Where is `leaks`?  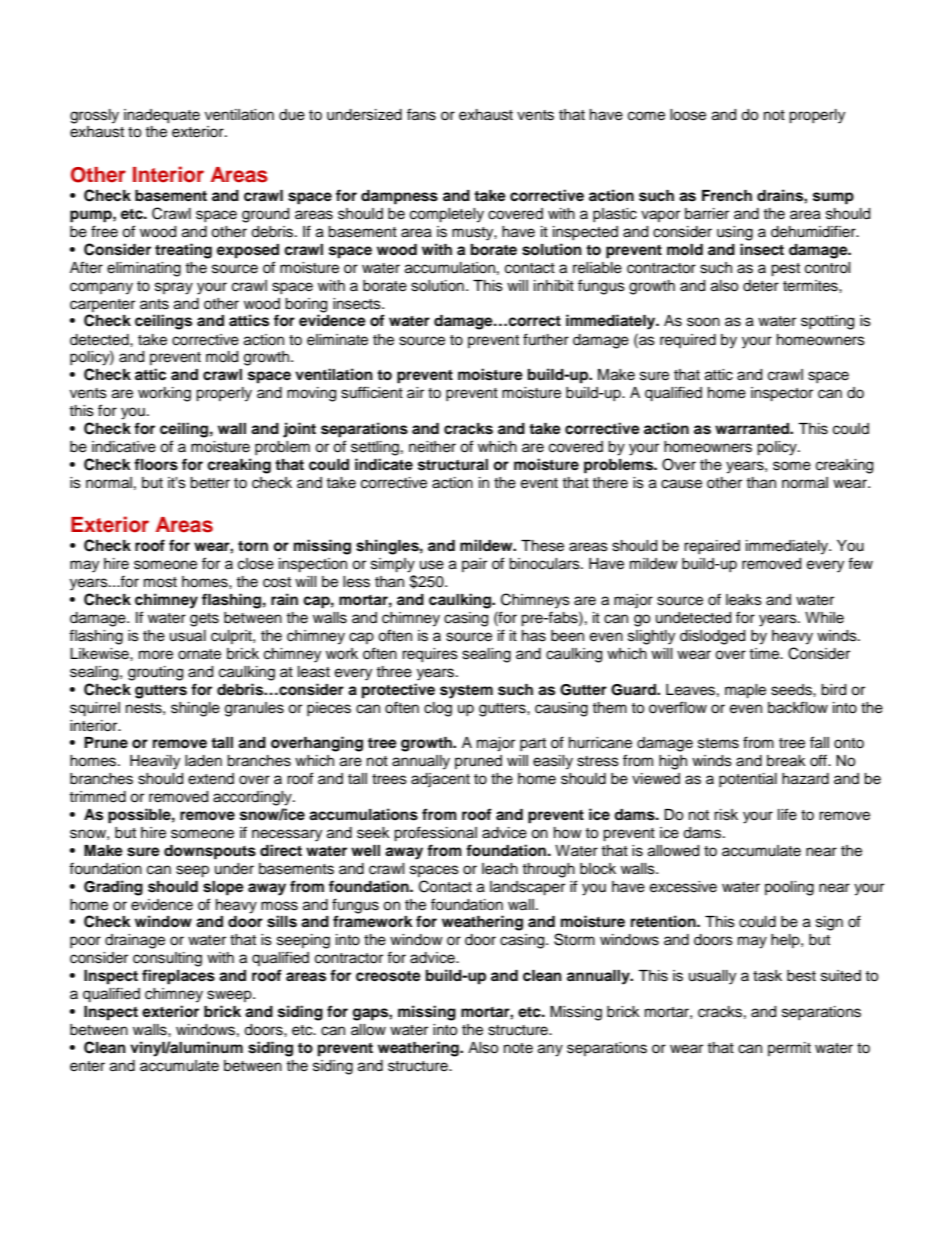 leaks is located at coordinates (744, 600).
